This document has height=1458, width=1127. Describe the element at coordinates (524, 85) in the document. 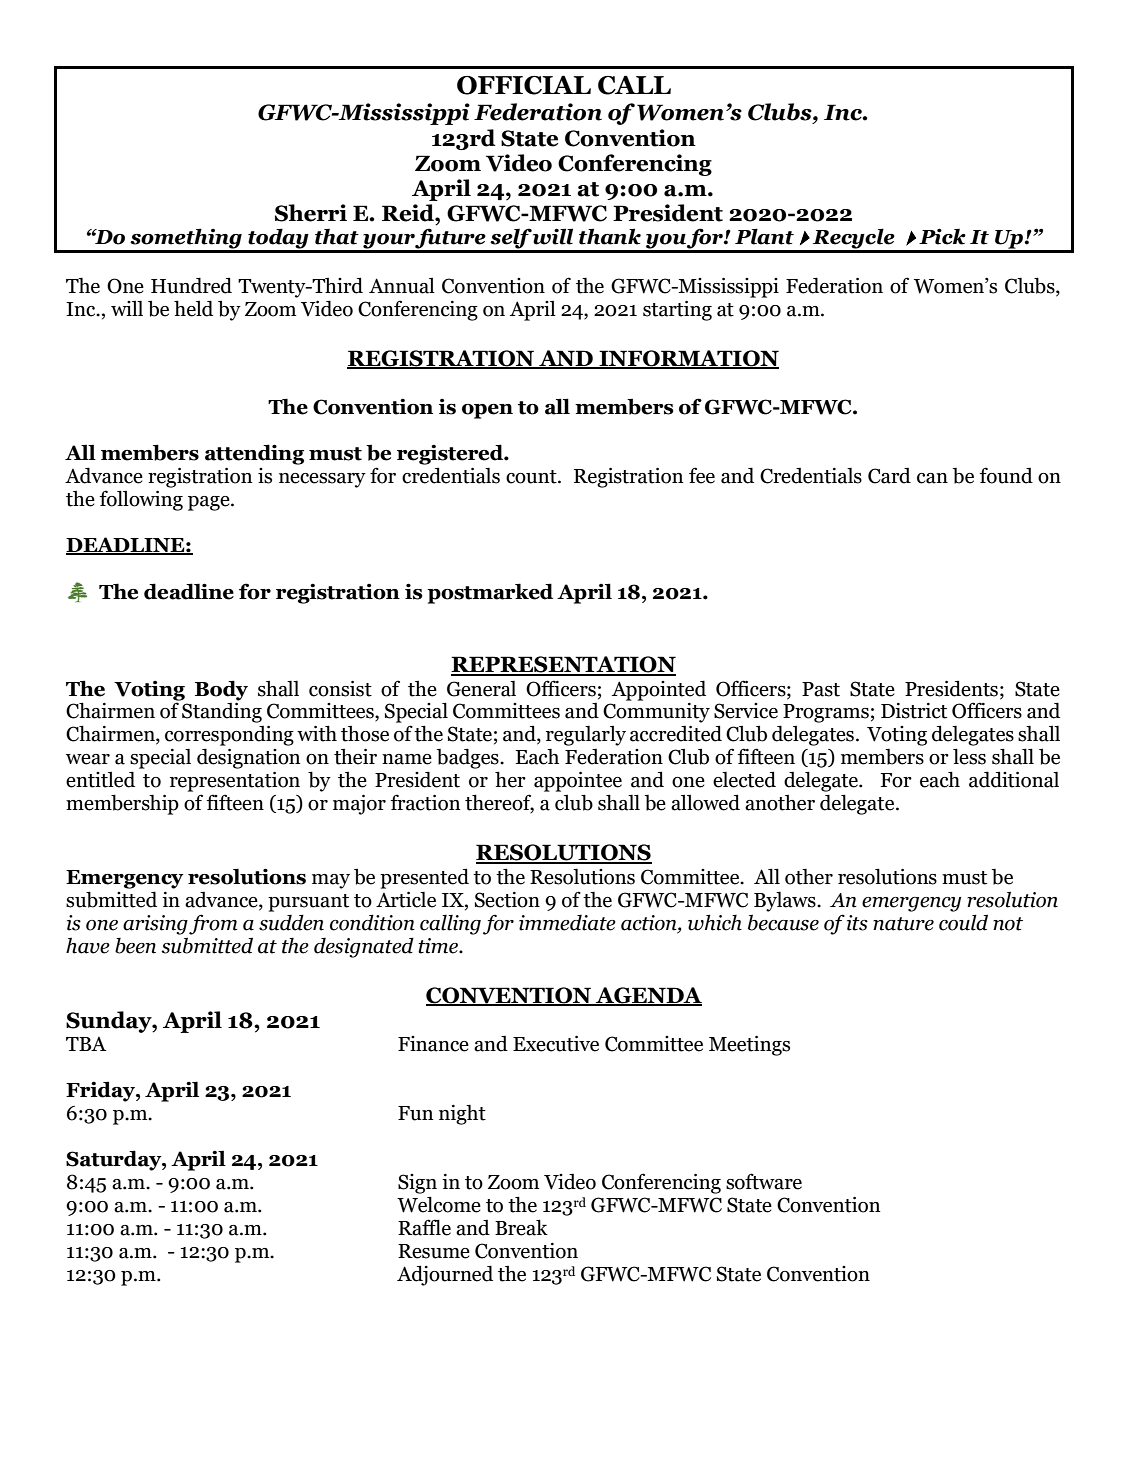

I see `OFFICIAL` at that location.
